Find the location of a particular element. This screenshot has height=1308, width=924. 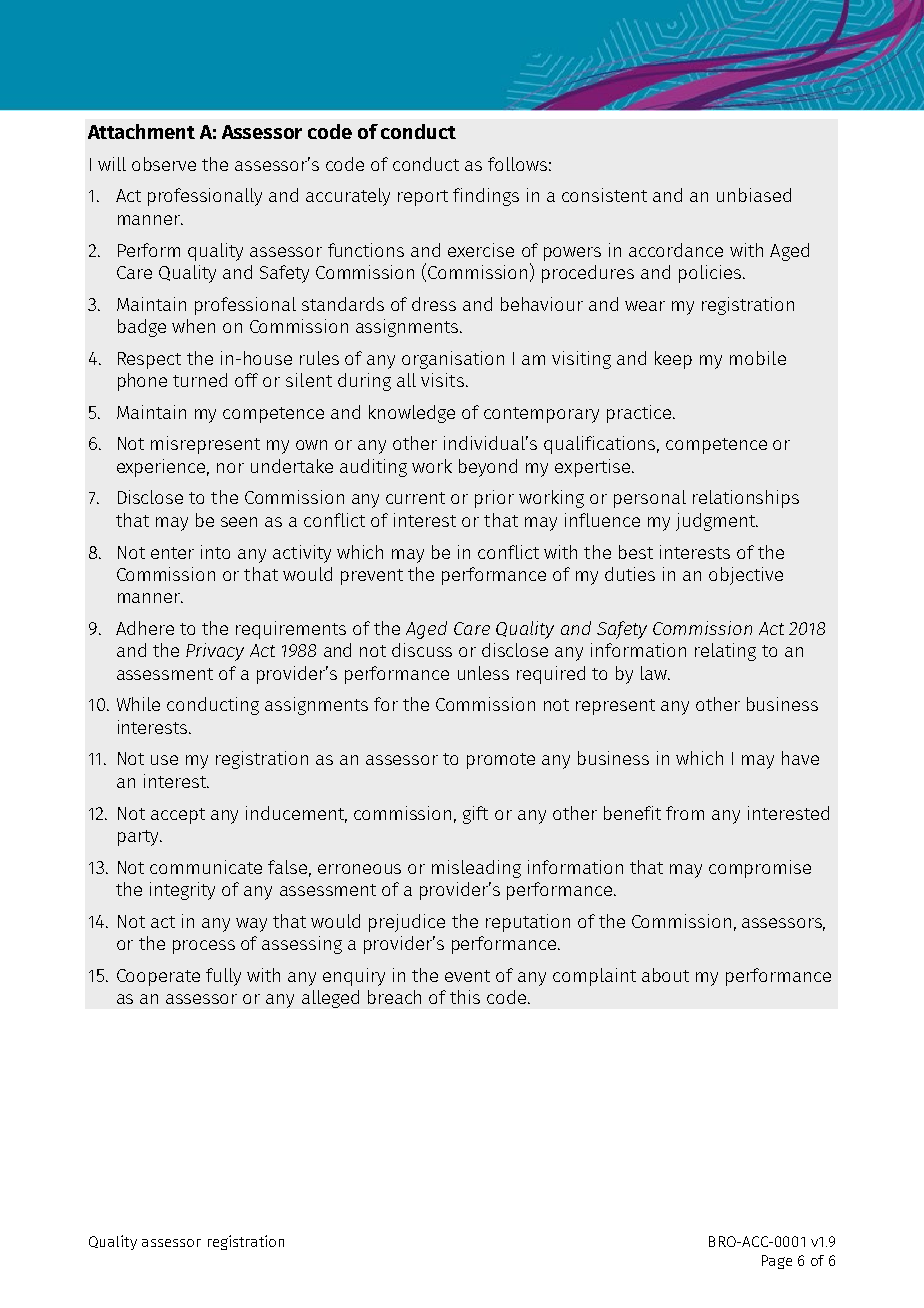

fully is located at coordinates (223, 977).
